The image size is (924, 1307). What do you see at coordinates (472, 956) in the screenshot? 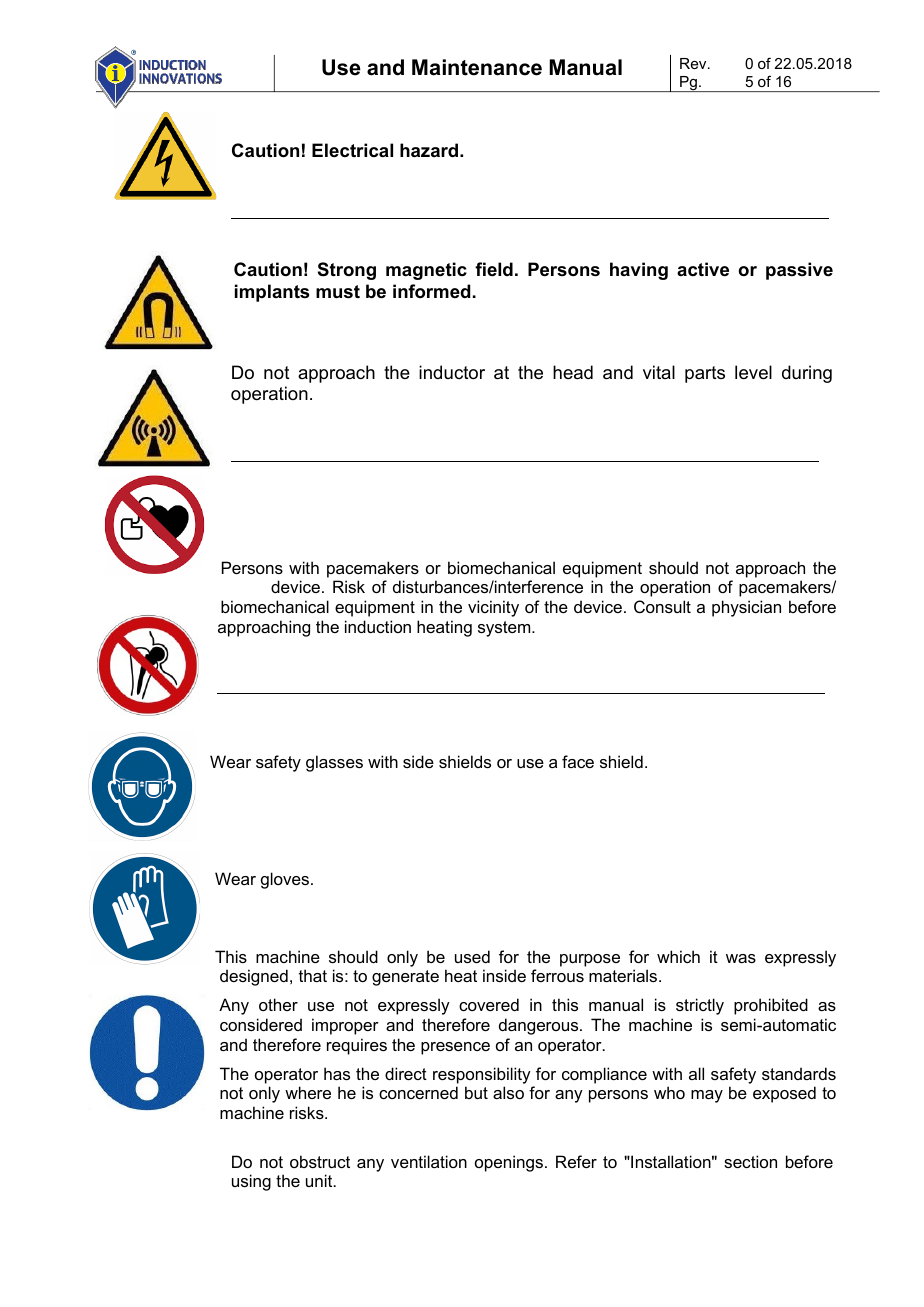
I see `used` at bounding box center [472, 956].
